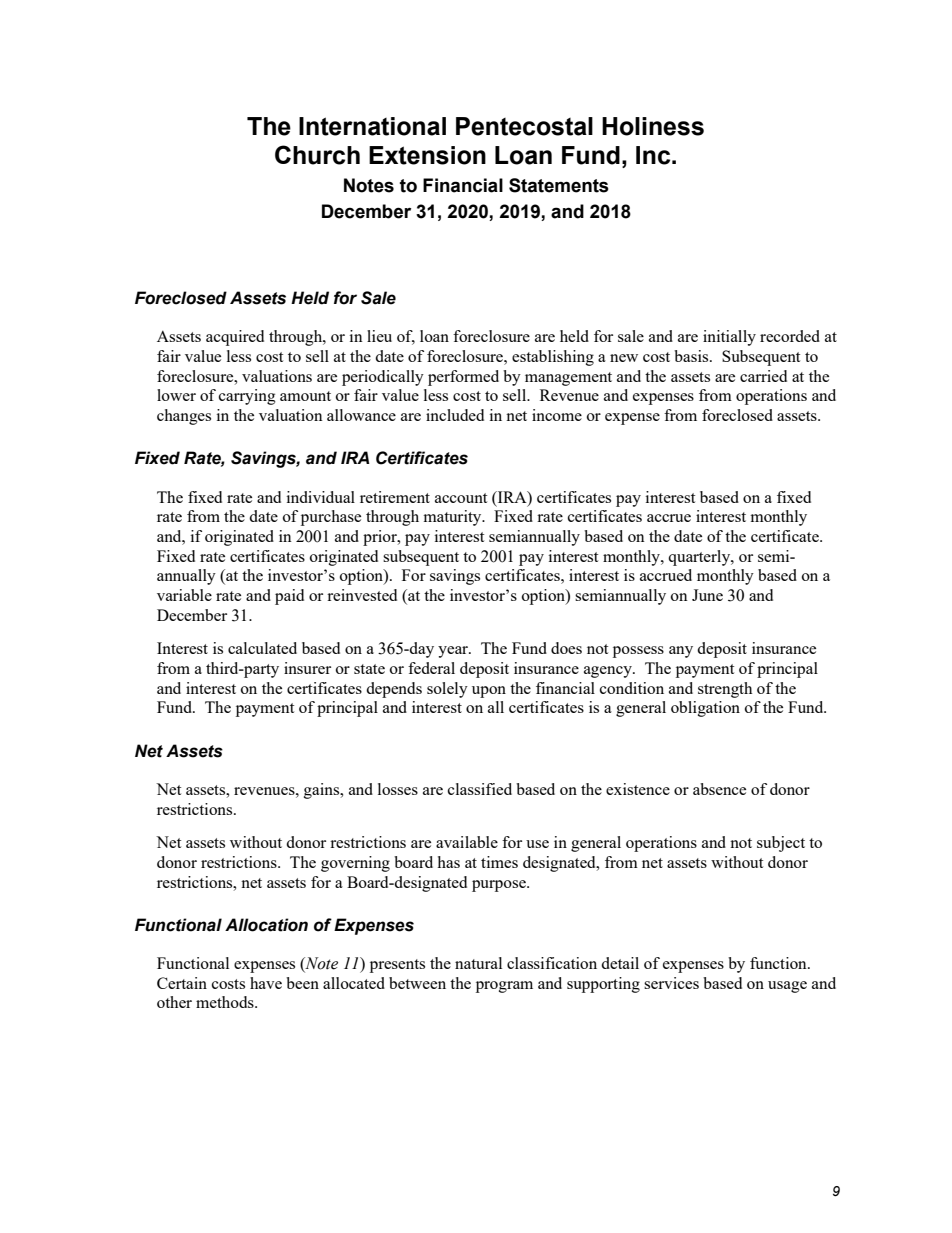 This screenshot has width=952, height=1233. I want to click on losses, so click(398, 789).
